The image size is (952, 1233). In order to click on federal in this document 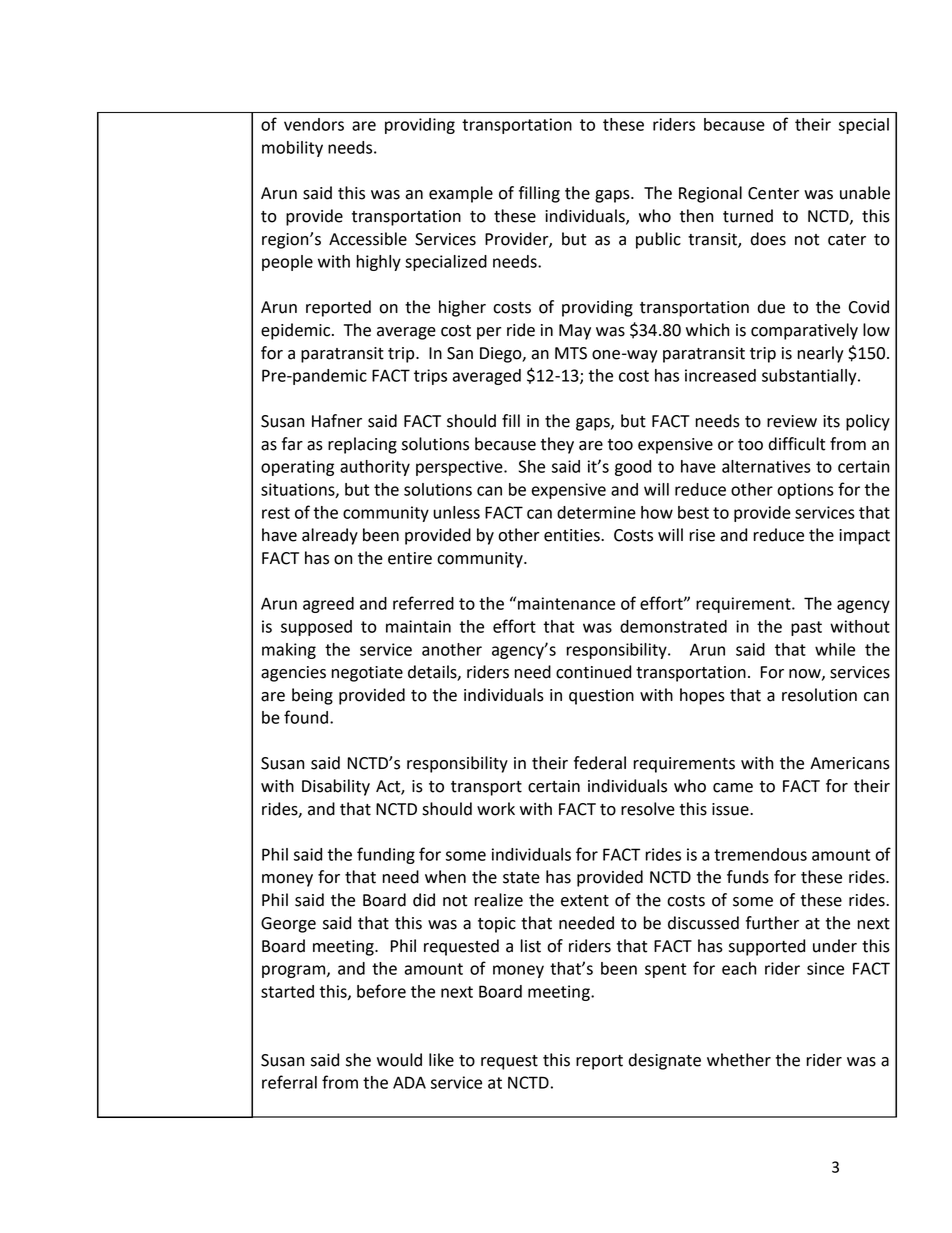, I will do `click(600, 763)`.
